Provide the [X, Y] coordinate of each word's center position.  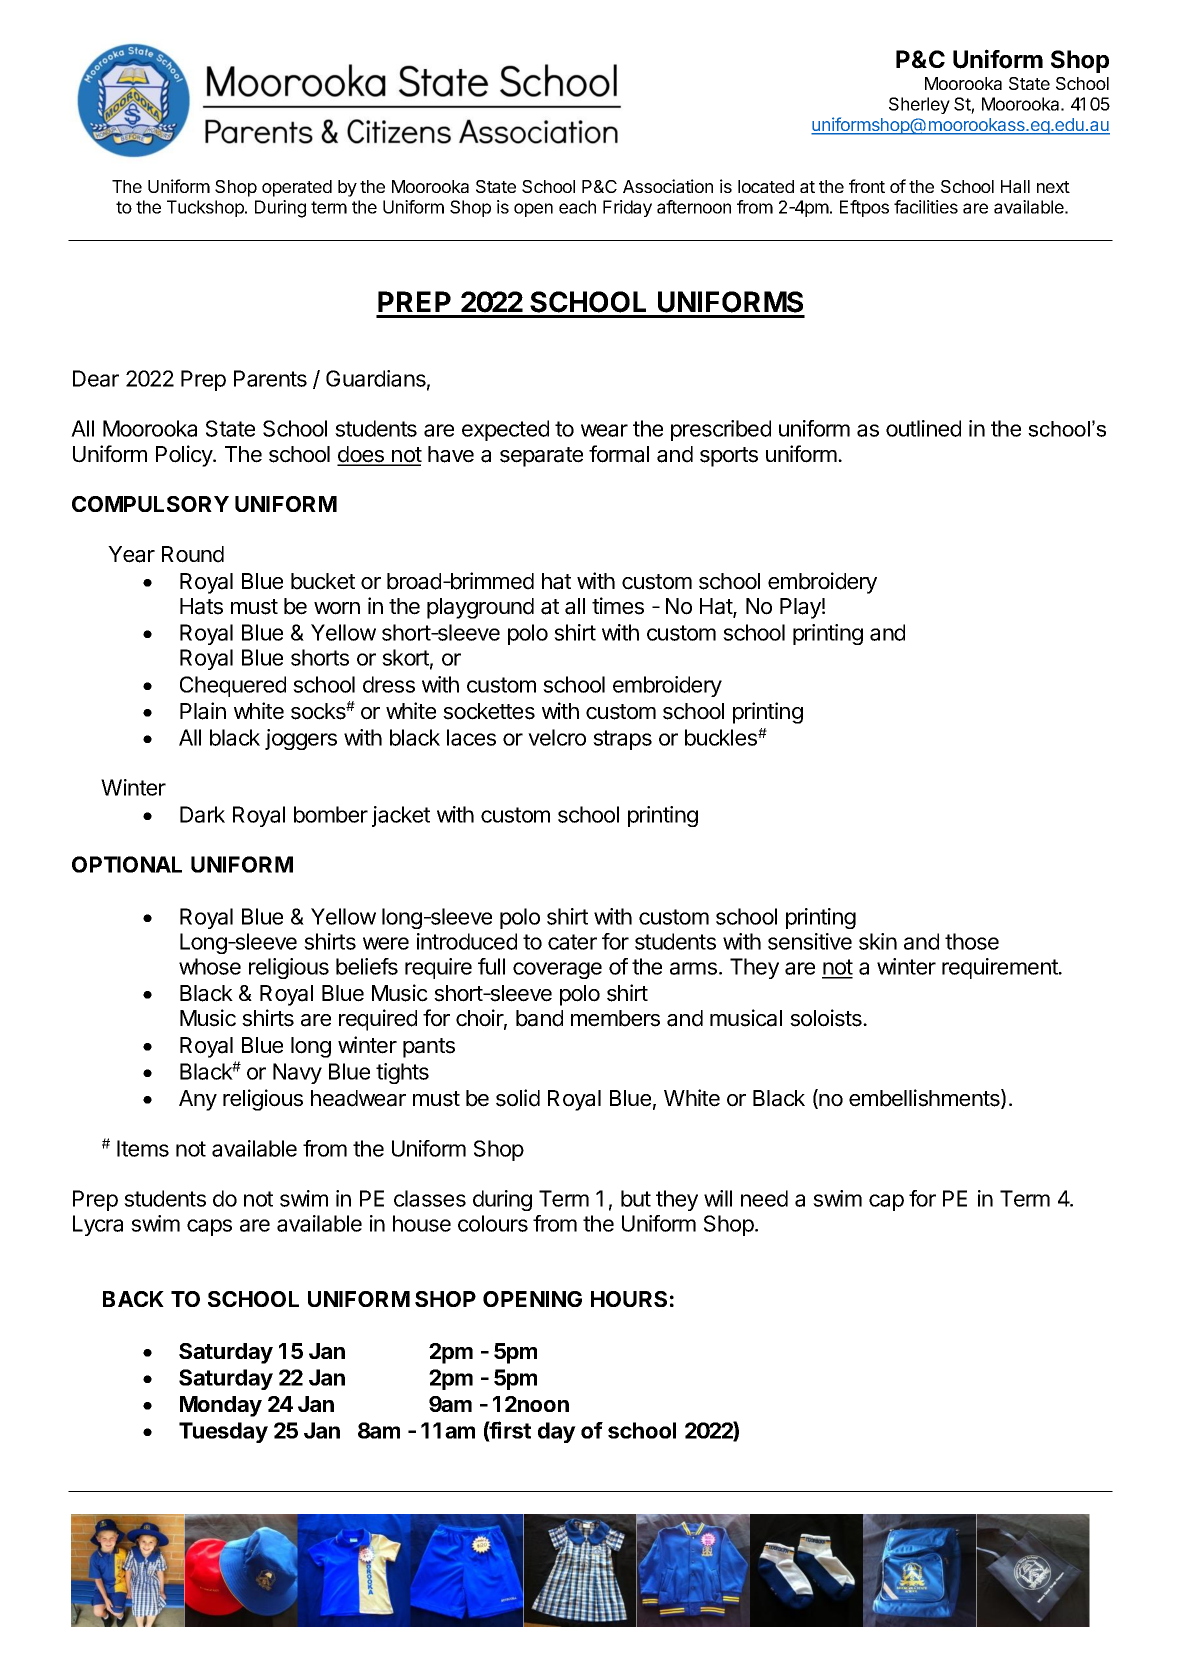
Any [198, 1100]
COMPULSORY [150, 504]
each [577, 207]
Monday [221, 1406]
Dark [202, 814]
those [972, 941]
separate [541, 457]
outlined [923, 428]
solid [518, 1098]
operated [297, 188]
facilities [926, 207]
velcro [557, 737]
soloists [827, 1018]
